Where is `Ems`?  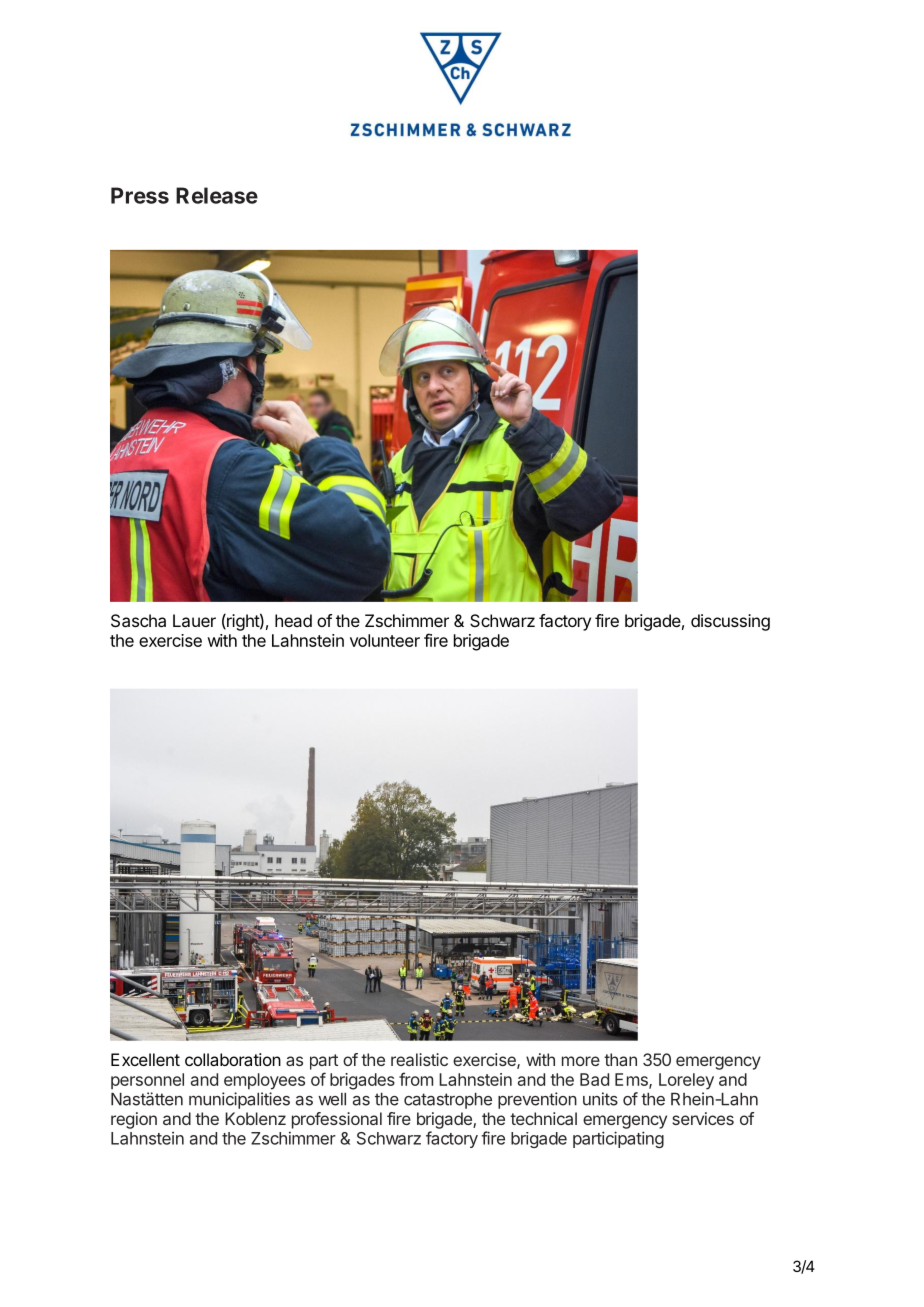
Ems is located at coordinates (632, 1080).
